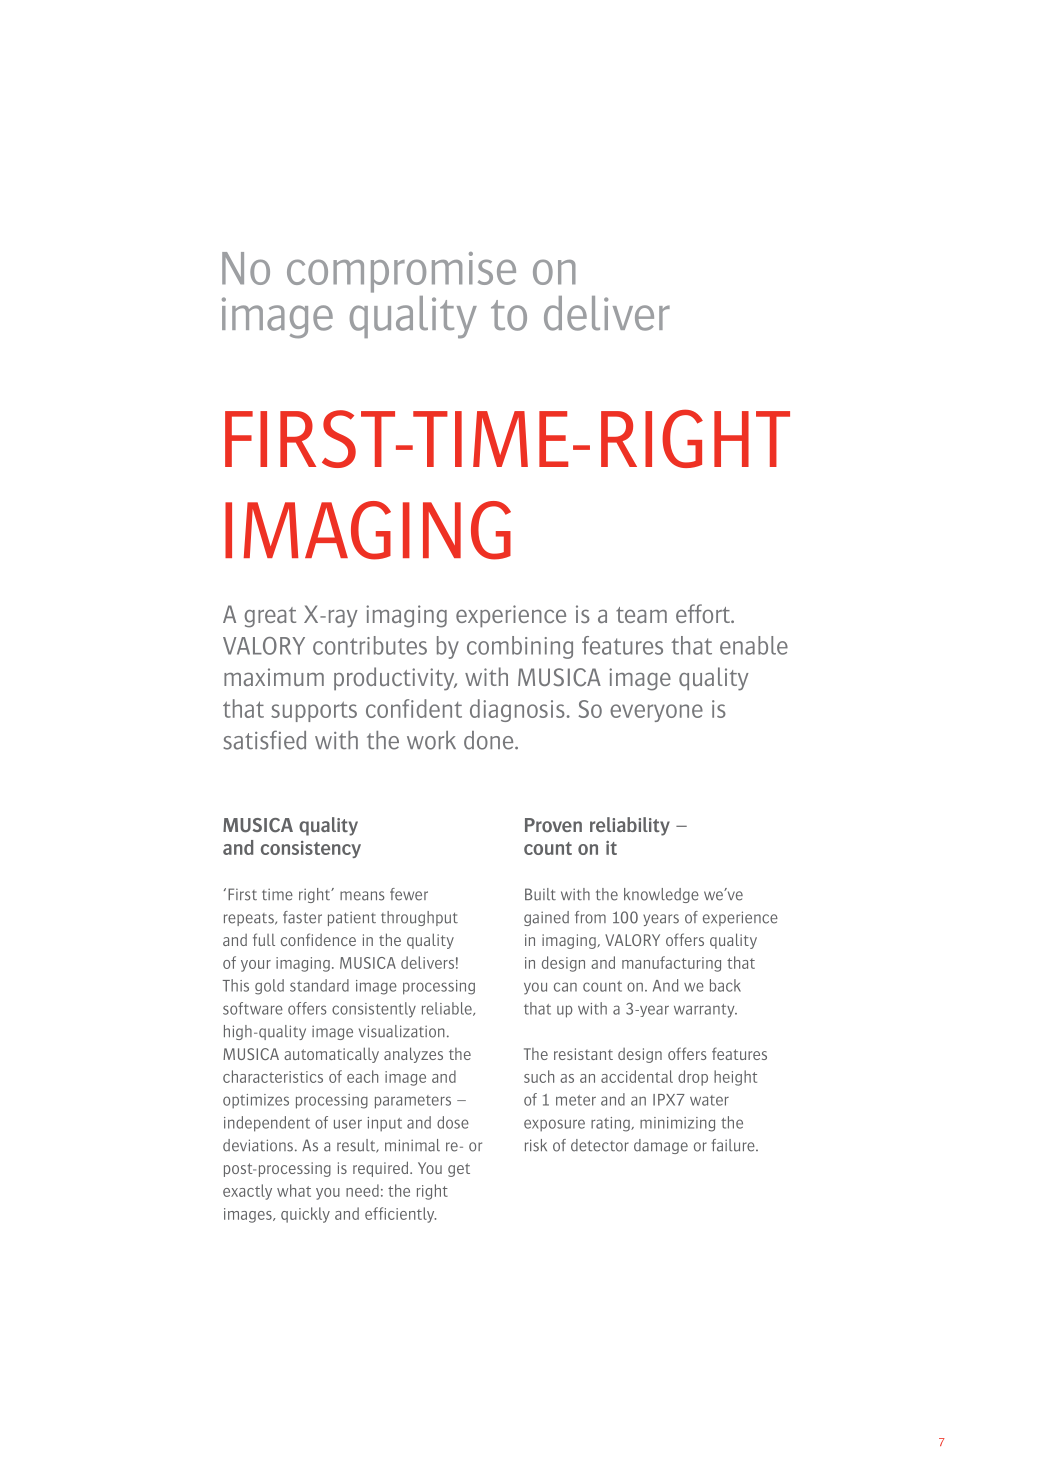 The height and width of the screenshot is (1477, 1044). What do you see at coordinates (459, 1170) in the screenshot?
I see `get` at bounding box center [459, 1170].
